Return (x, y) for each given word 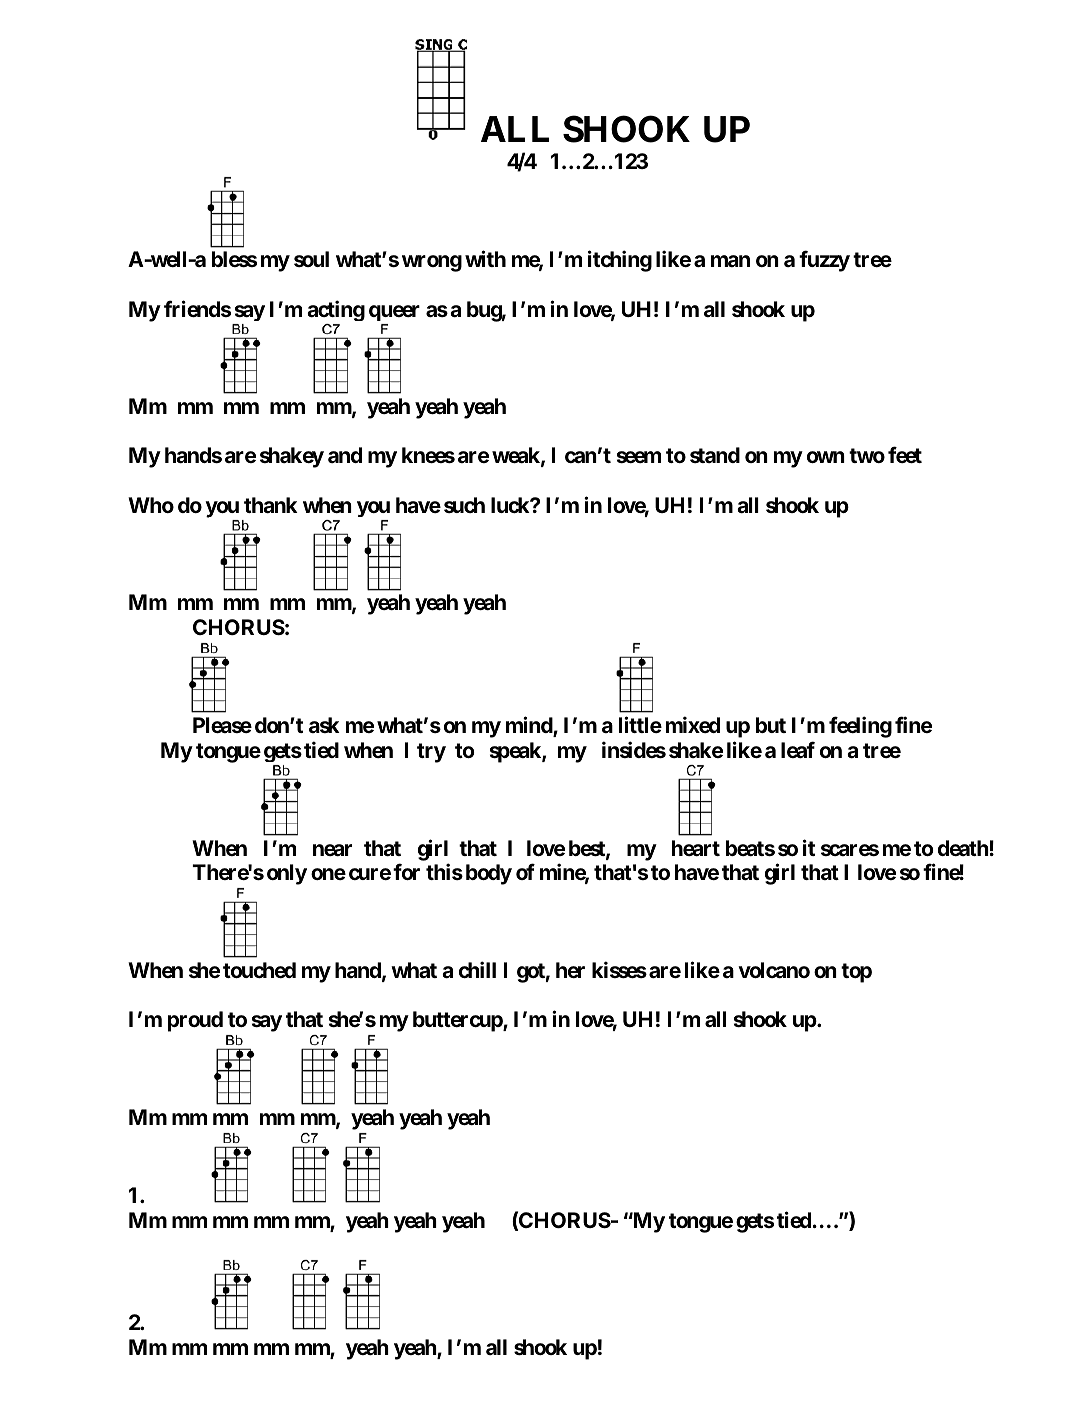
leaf (798, 749)
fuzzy (824, 261)
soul (311, 259)
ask (324, 725)
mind (530, 726)
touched (259, 970)
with (485, 259)
